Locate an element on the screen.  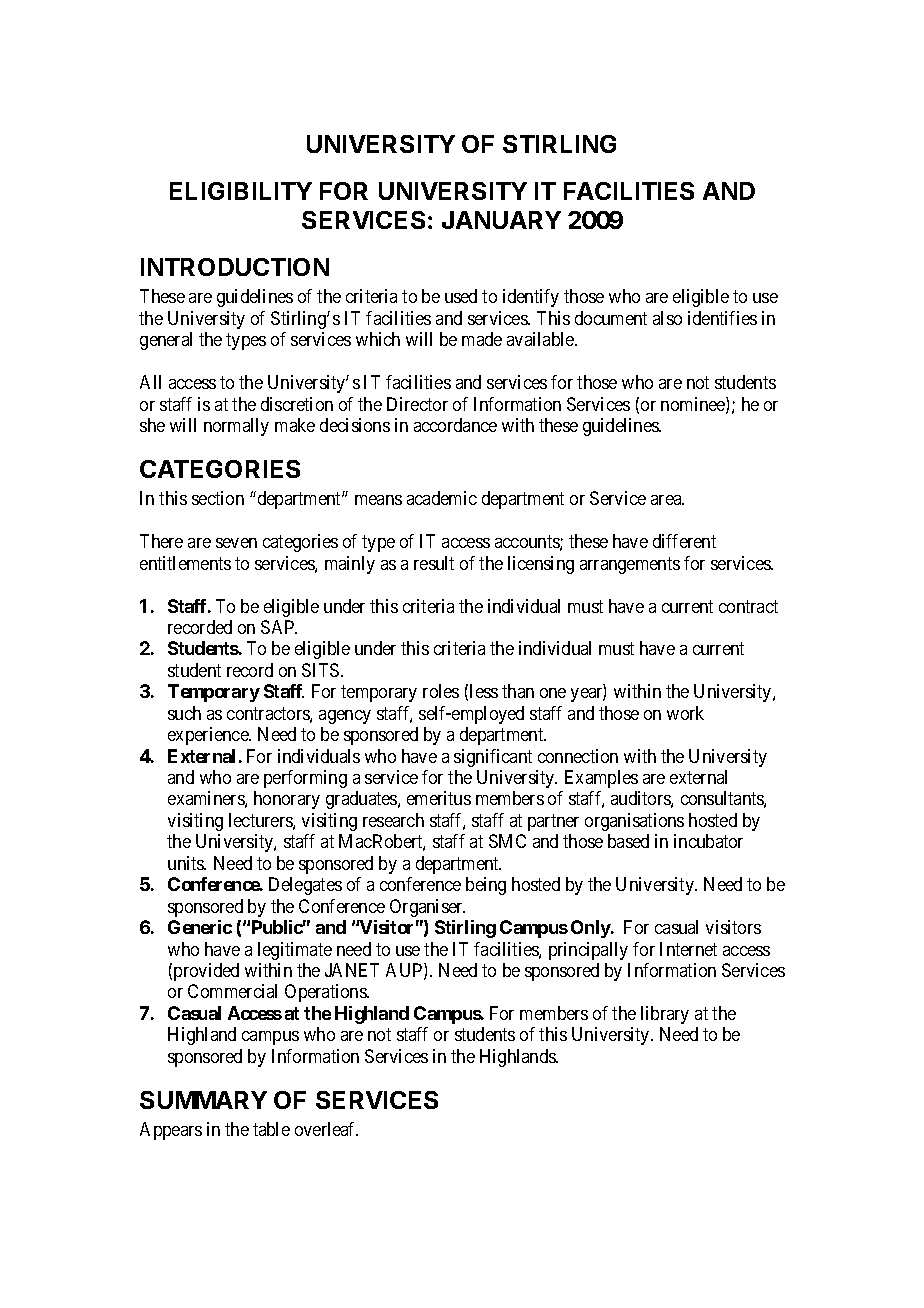
JANUARY is located at coordinates (501, 220).
